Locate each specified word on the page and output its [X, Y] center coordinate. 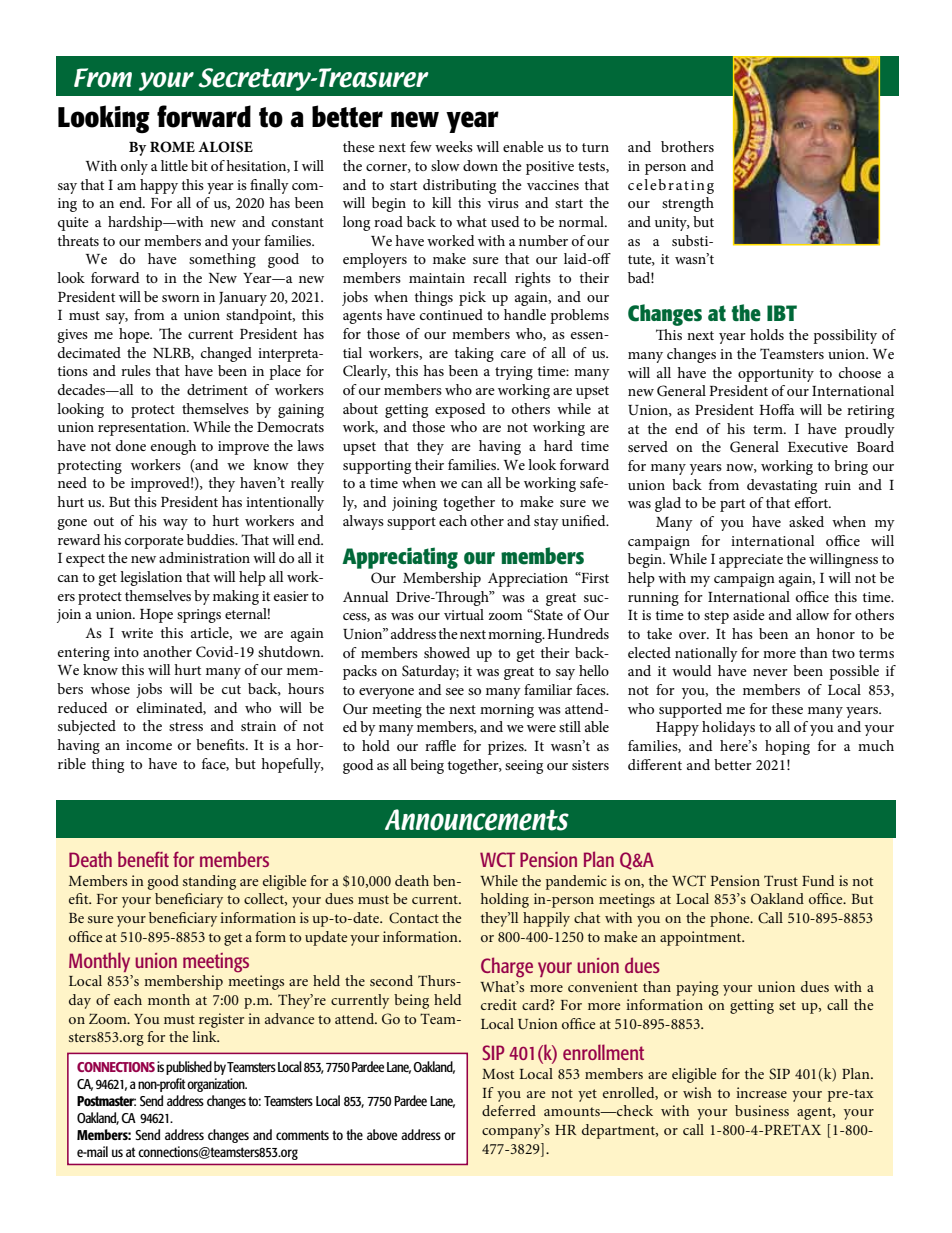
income [149, 745]
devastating [782, 486]
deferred [509, 1110]
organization [217, 1085]
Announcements [477, 820]
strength [688, 204]
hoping [787, 747]
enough [173, 447]
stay [546, 523]
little [174, 165]
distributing [459, 186]
